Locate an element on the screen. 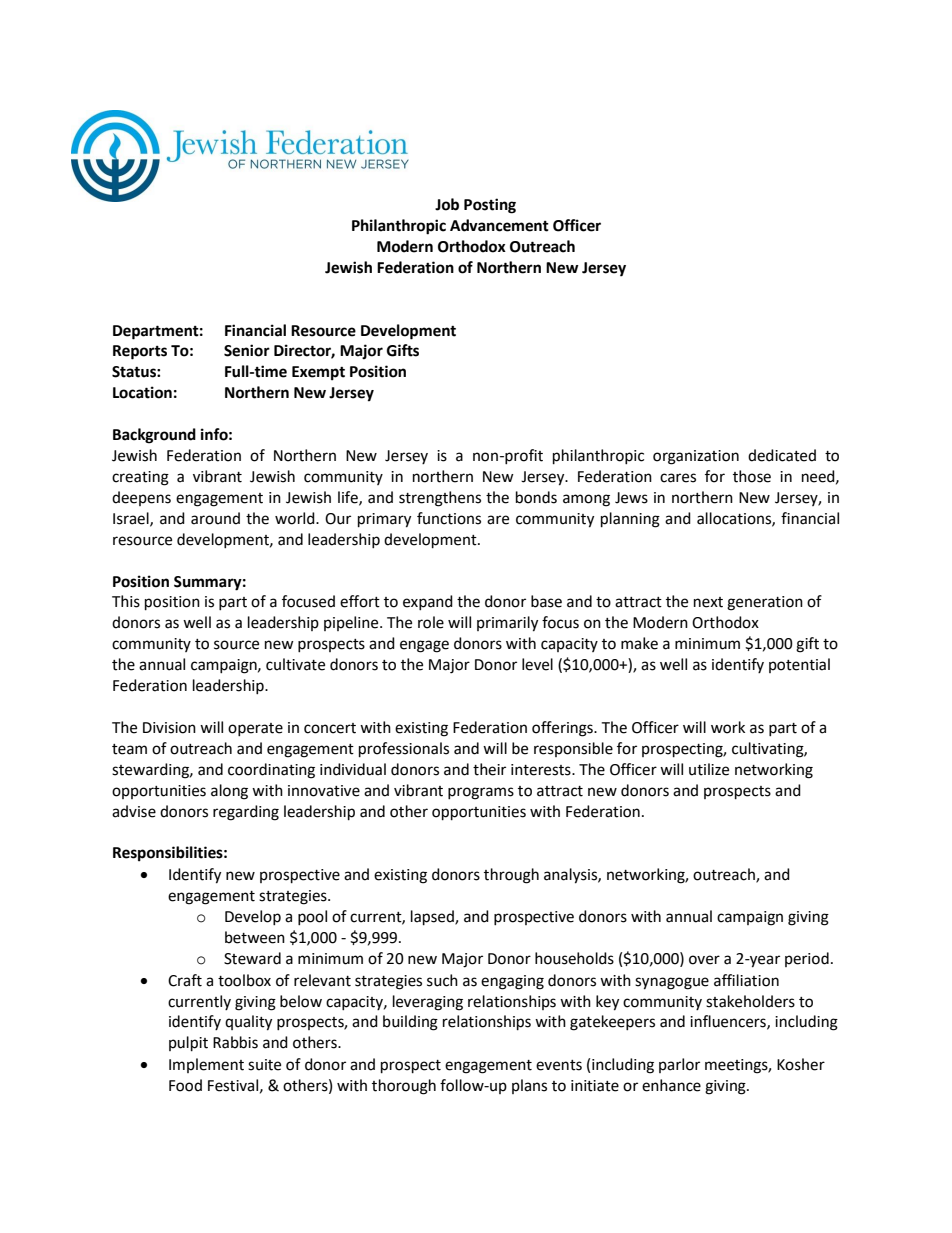 This screenshot has width=952, height=1233. thorough is located at coordinates (404, 1087).
